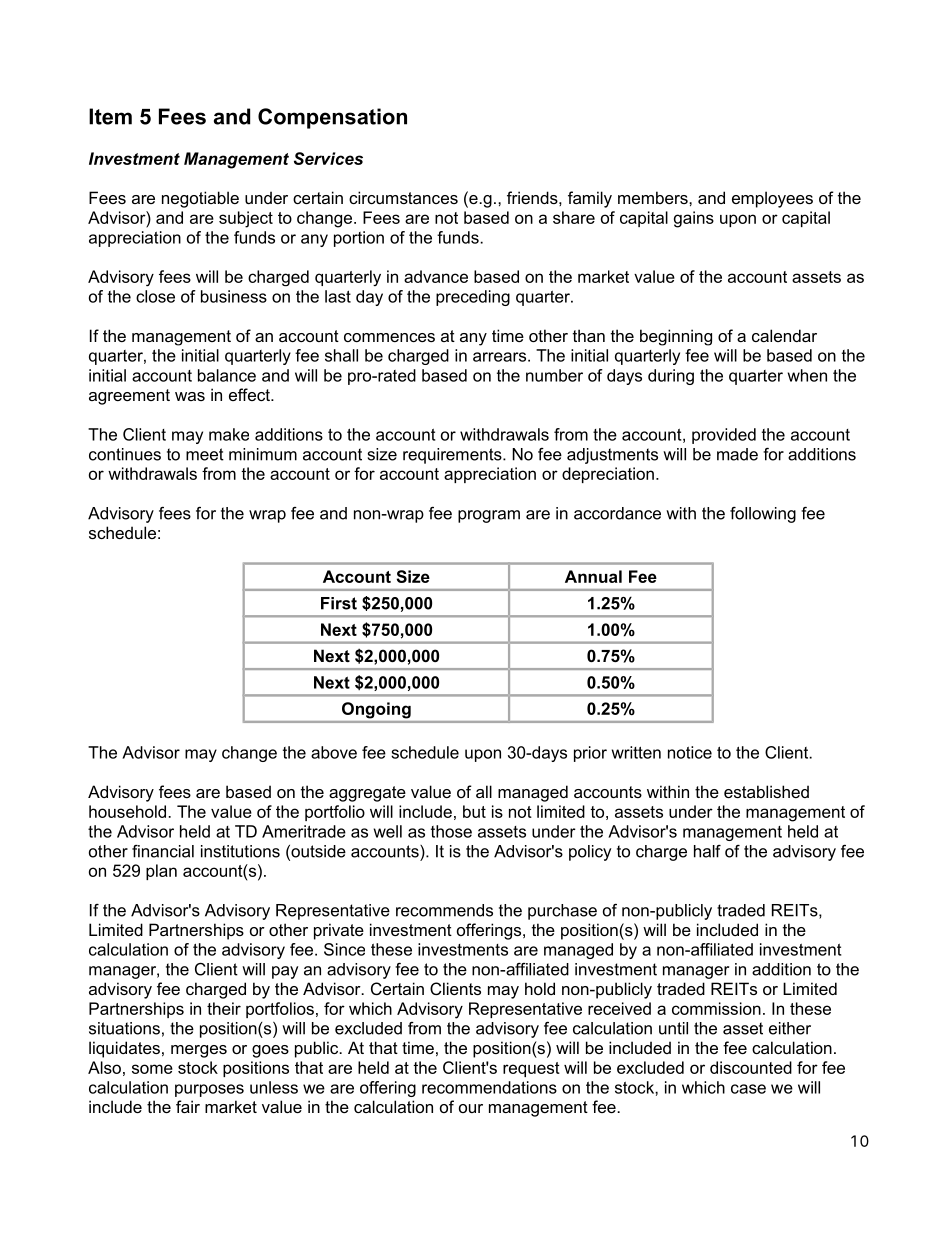  Describe the element at coordinates (163, 851) in the image. I see `financial` at that location.
